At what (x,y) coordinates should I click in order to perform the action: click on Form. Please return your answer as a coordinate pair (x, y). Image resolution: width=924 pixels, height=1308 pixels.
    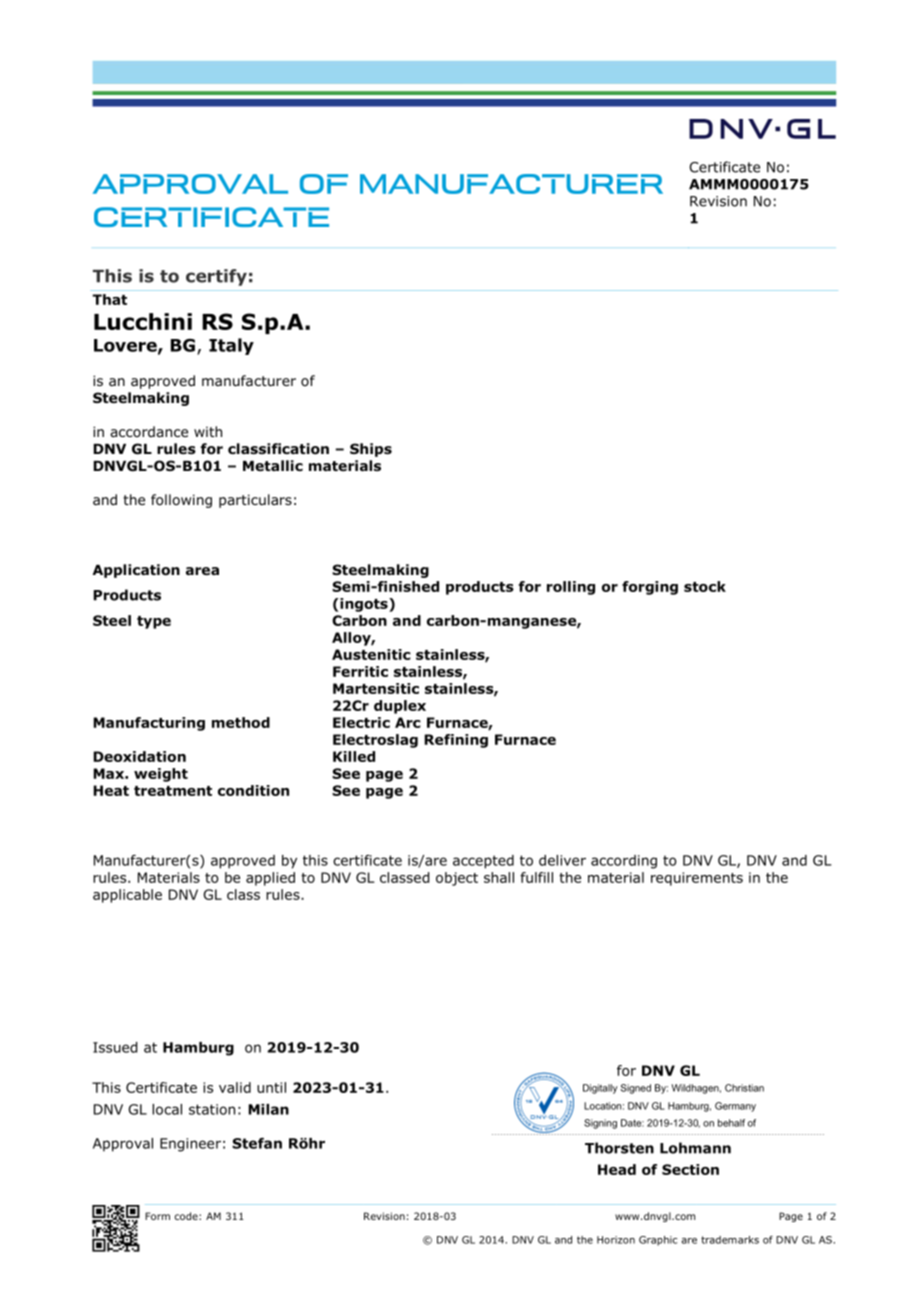
    Looking at the image, I should click on (157, 1216).
